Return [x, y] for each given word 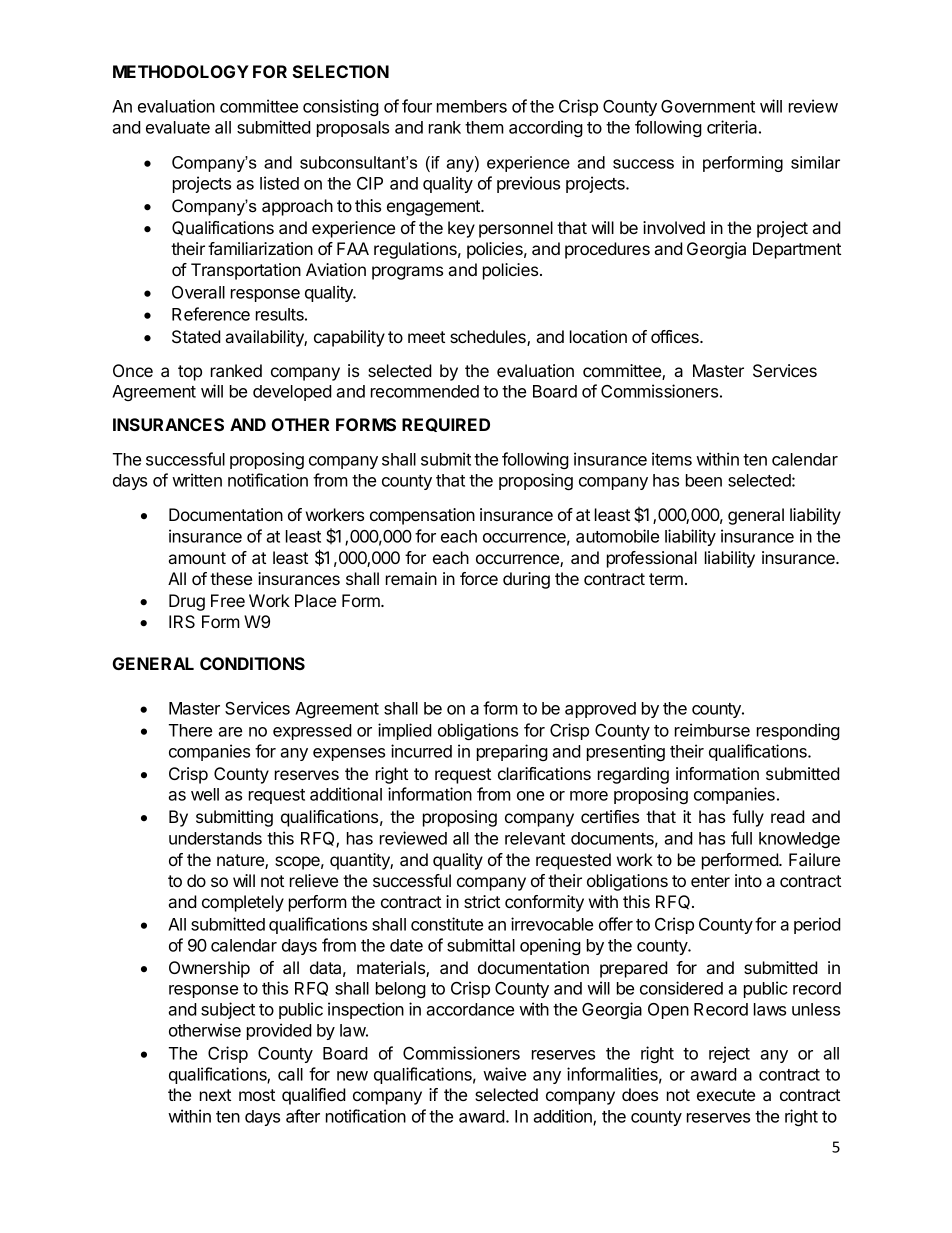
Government [708, 106]
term [666, 579]
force [479, 578]
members [472, 106]
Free [228, 600]
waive [504, 1074]
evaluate [178, 127]
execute [726, 1095]
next [215, 1095]
